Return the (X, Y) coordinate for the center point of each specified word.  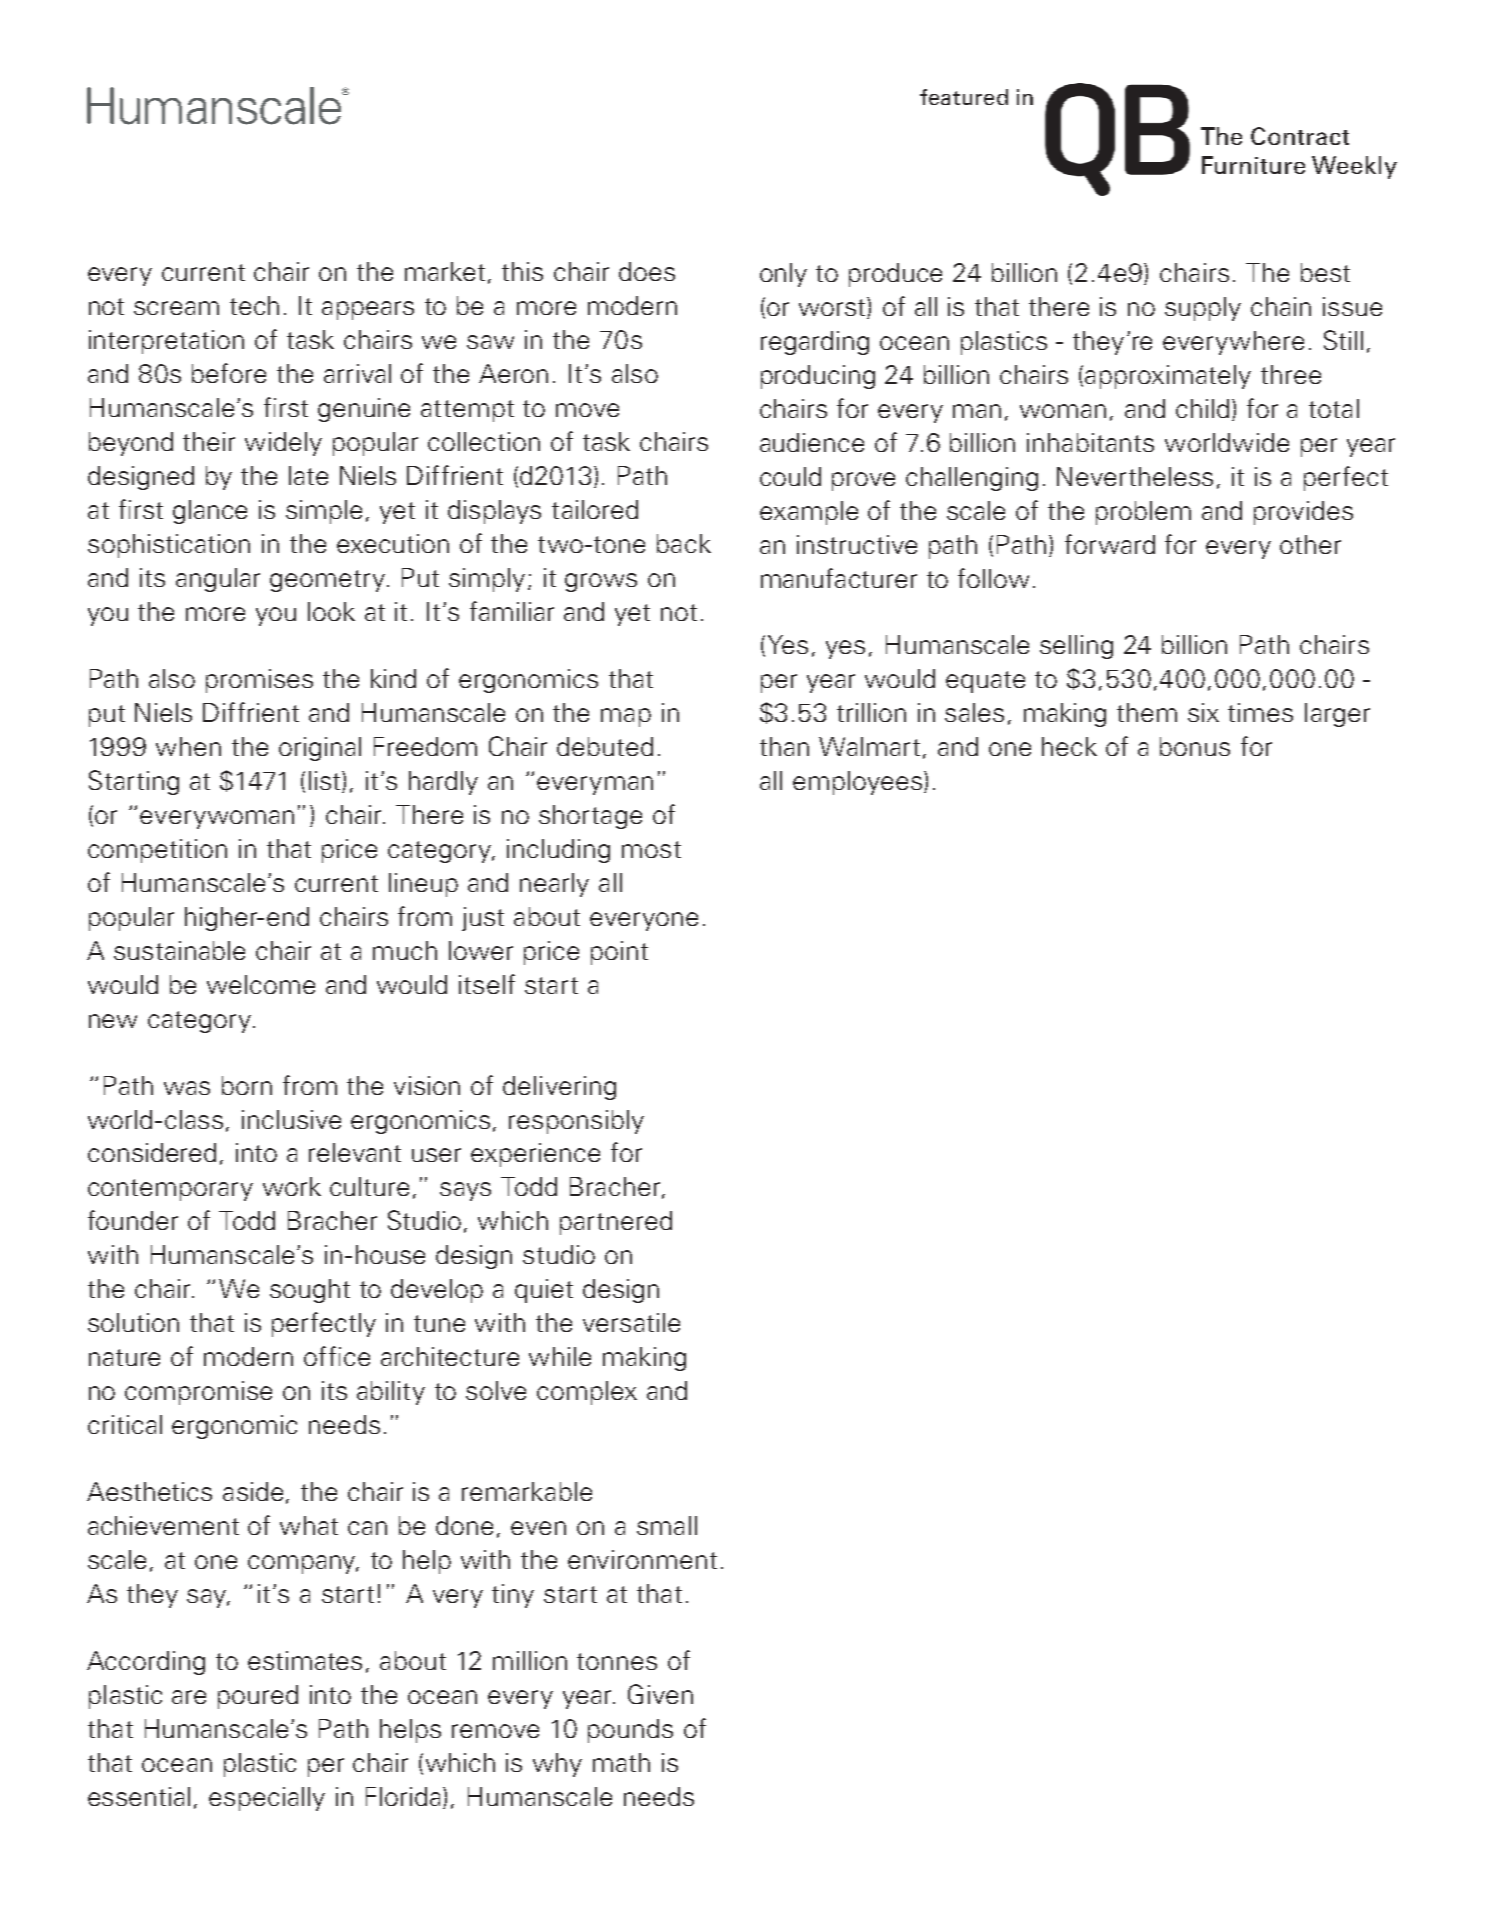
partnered (616, 1223)
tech (254, 305)
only (783, 275)
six (1203, 712)
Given (660, 1694)
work (292, 1186)
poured (258, 1697)
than (784, 746)
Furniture (1253, 165)
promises (259, 681)
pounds (630, 1731)
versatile (631, 1322)
